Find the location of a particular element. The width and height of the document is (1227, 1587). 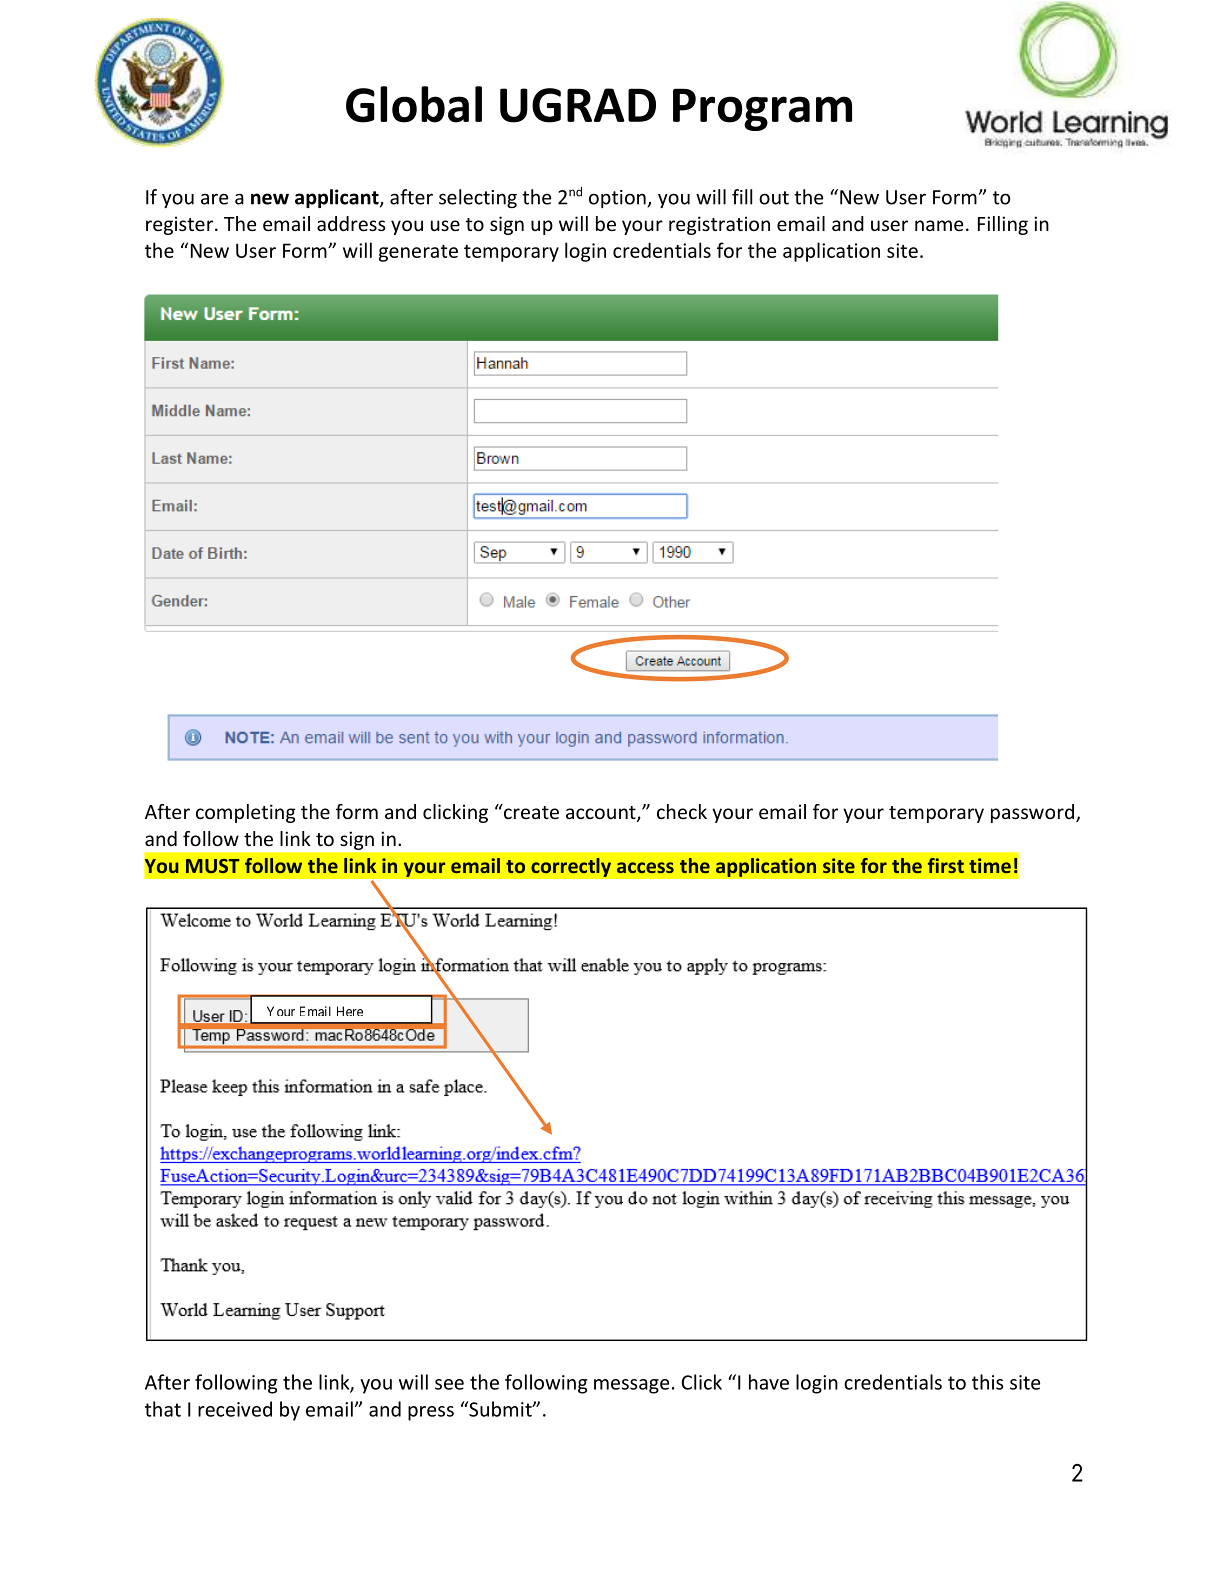

option is located at coordinates (618, 199).
